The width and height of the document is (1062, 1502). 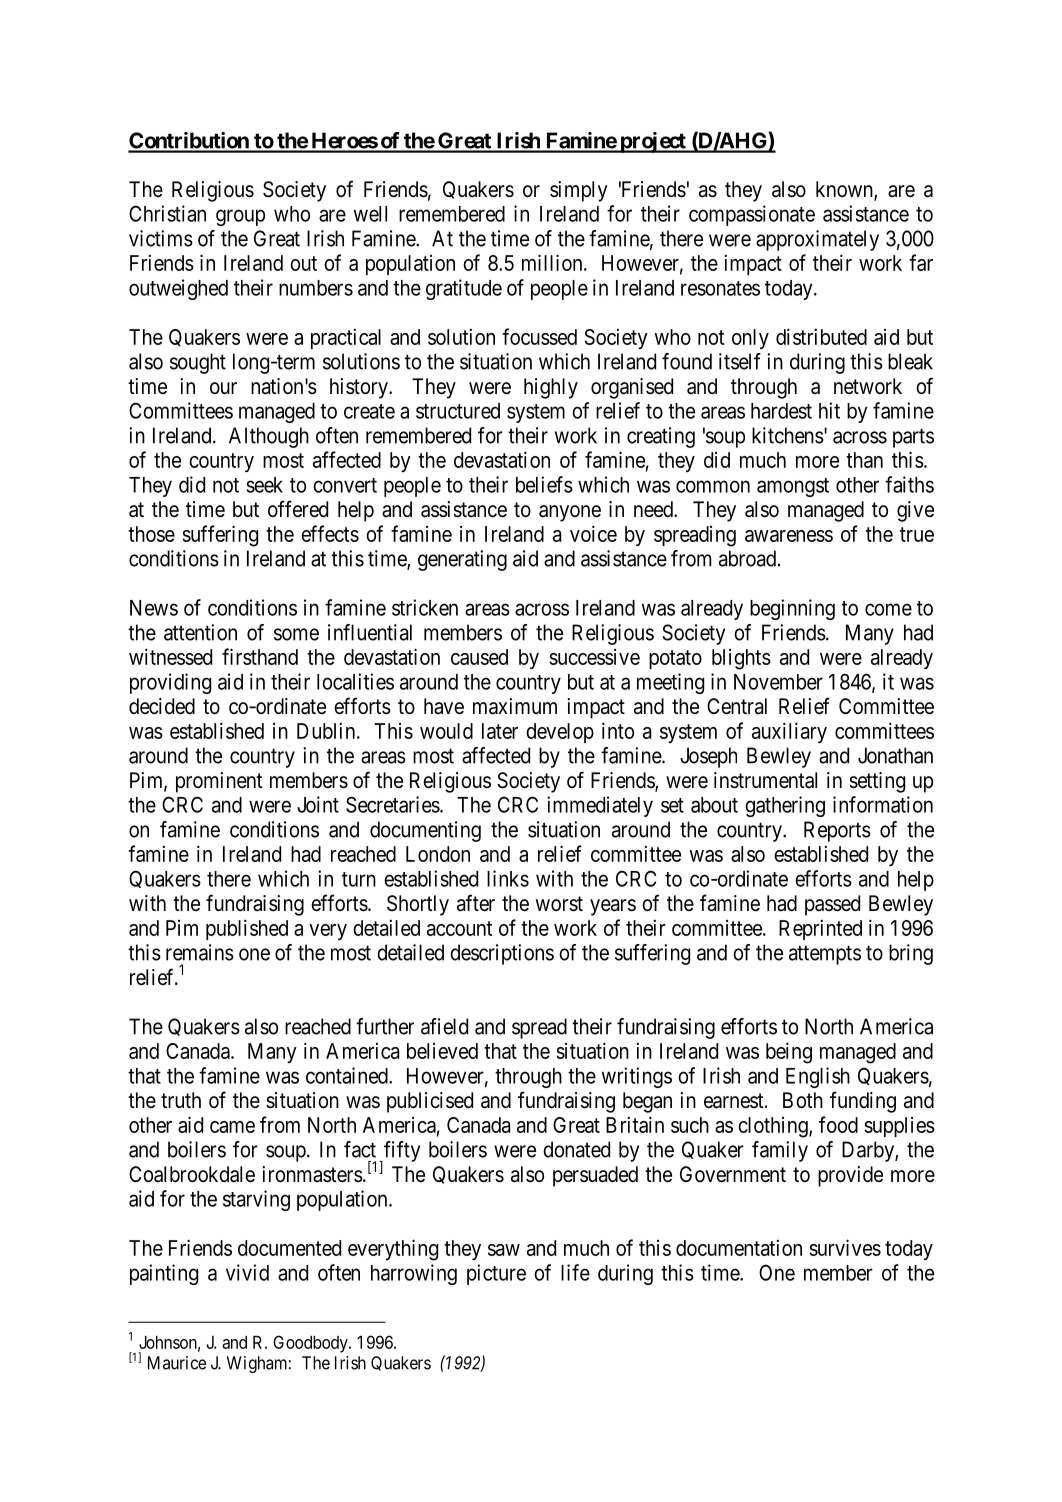 What do you see at coordinates (789, 732) in the document?
I see `auxiliary` at bounding box center [789, 732].
